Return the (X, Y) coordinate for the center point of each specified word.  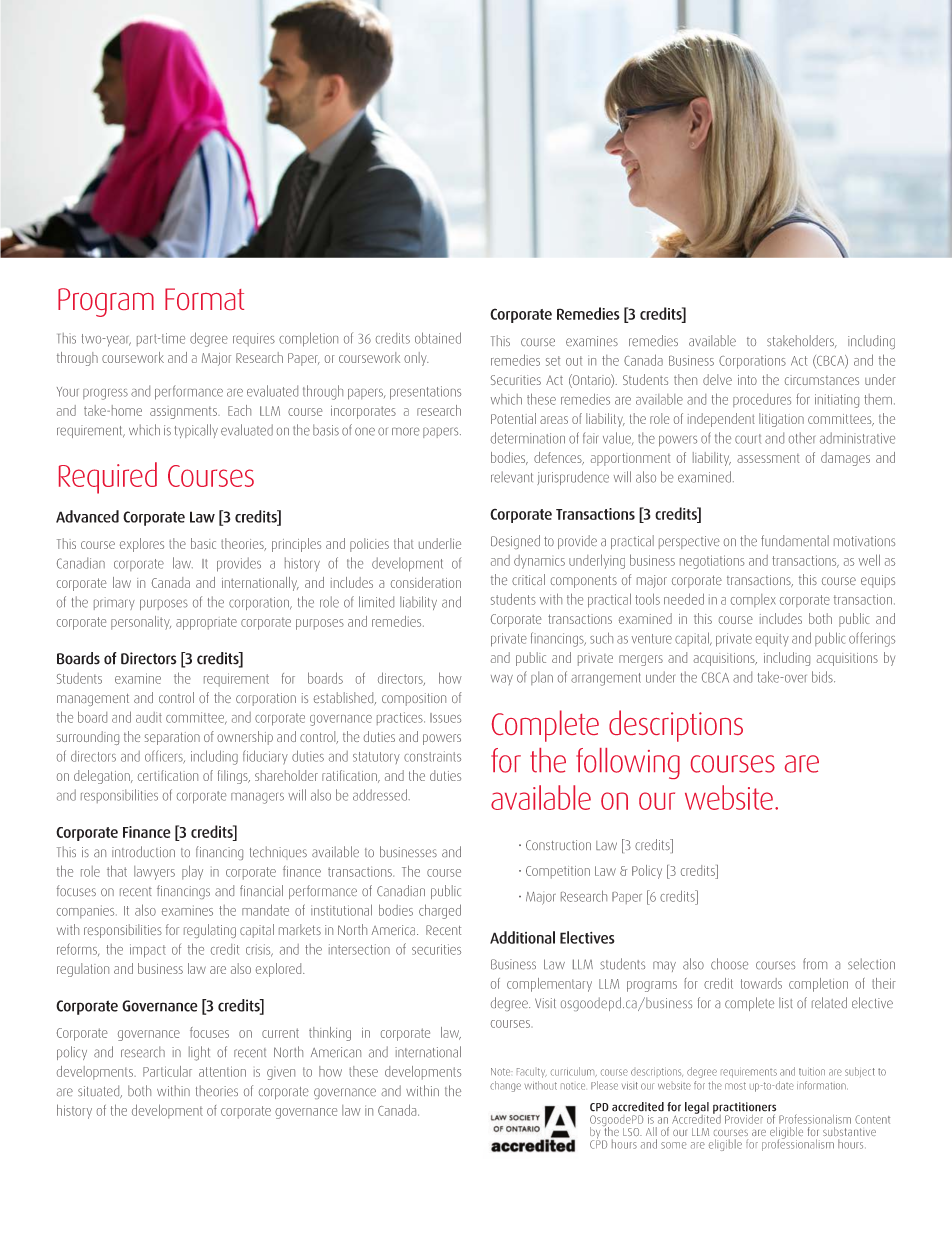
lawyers (154, 873)
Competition (558, 872)
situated (100, 1091)
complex (753, 600)
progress (105, 394)
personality (141, 623)
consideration (426, 582)
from (815, 964)
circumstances (822, 380)
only (416, 359)
